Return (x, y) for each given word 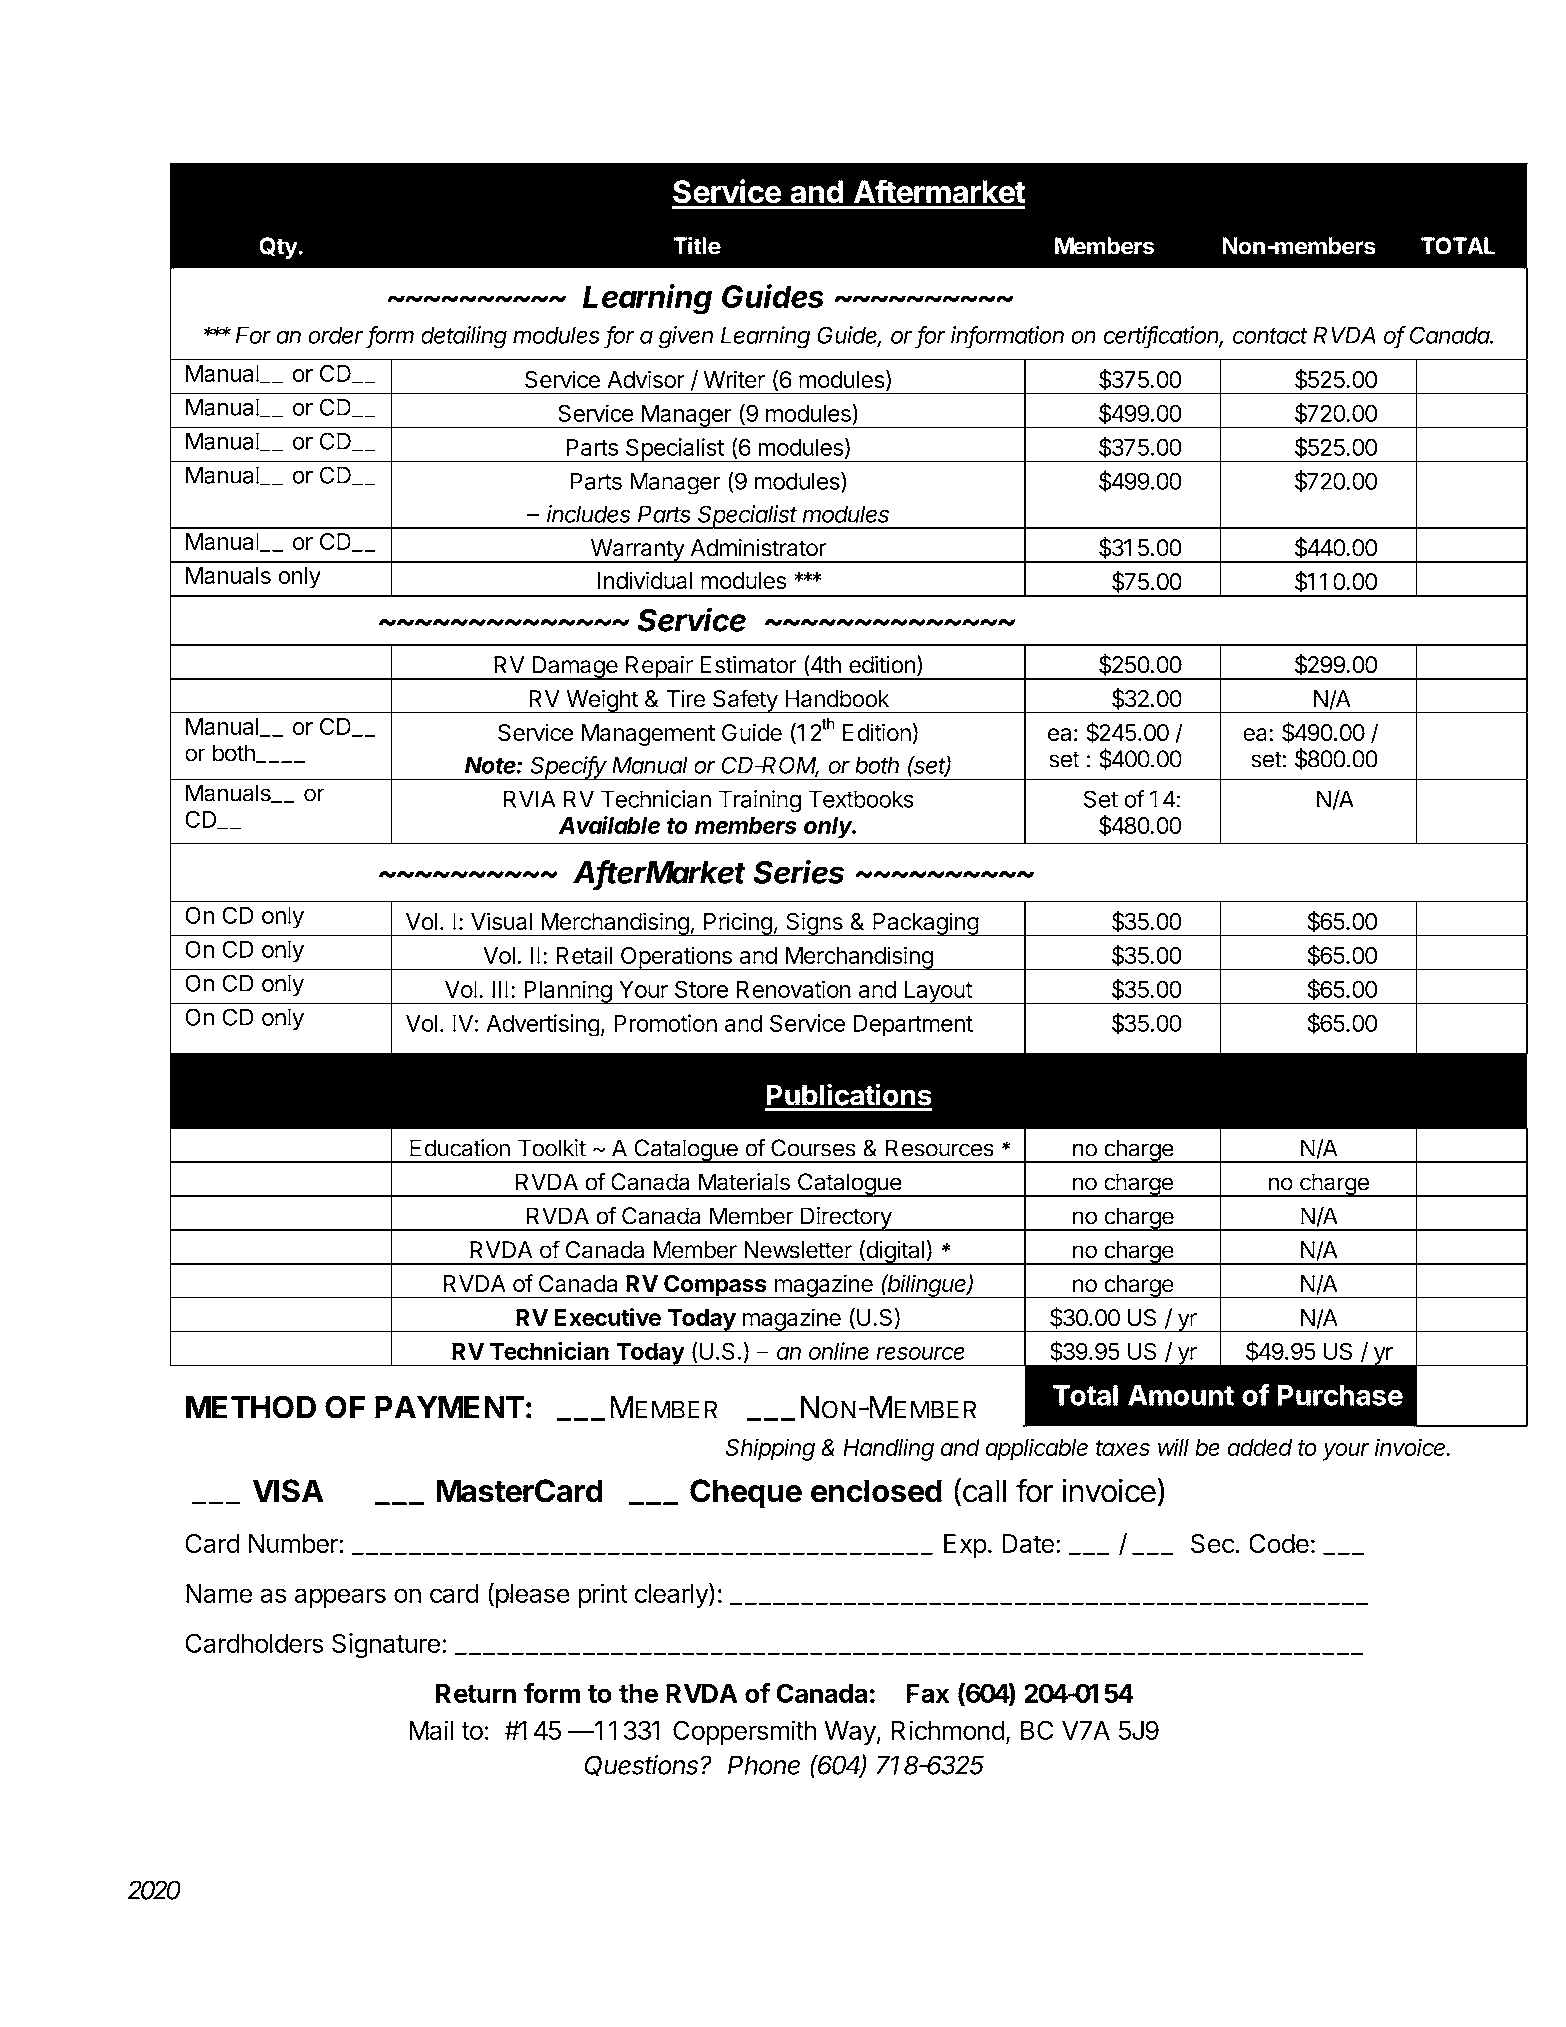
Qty (279, 248)
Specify (569, 768)
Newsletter (798, 1250)
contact (1270, 336)
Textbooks (861, 799)
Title (697, 245)
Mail (431, 1730)
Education (460, 1148)
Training (760, 801)
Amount (1181, 1395)
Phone (764, 1765)
